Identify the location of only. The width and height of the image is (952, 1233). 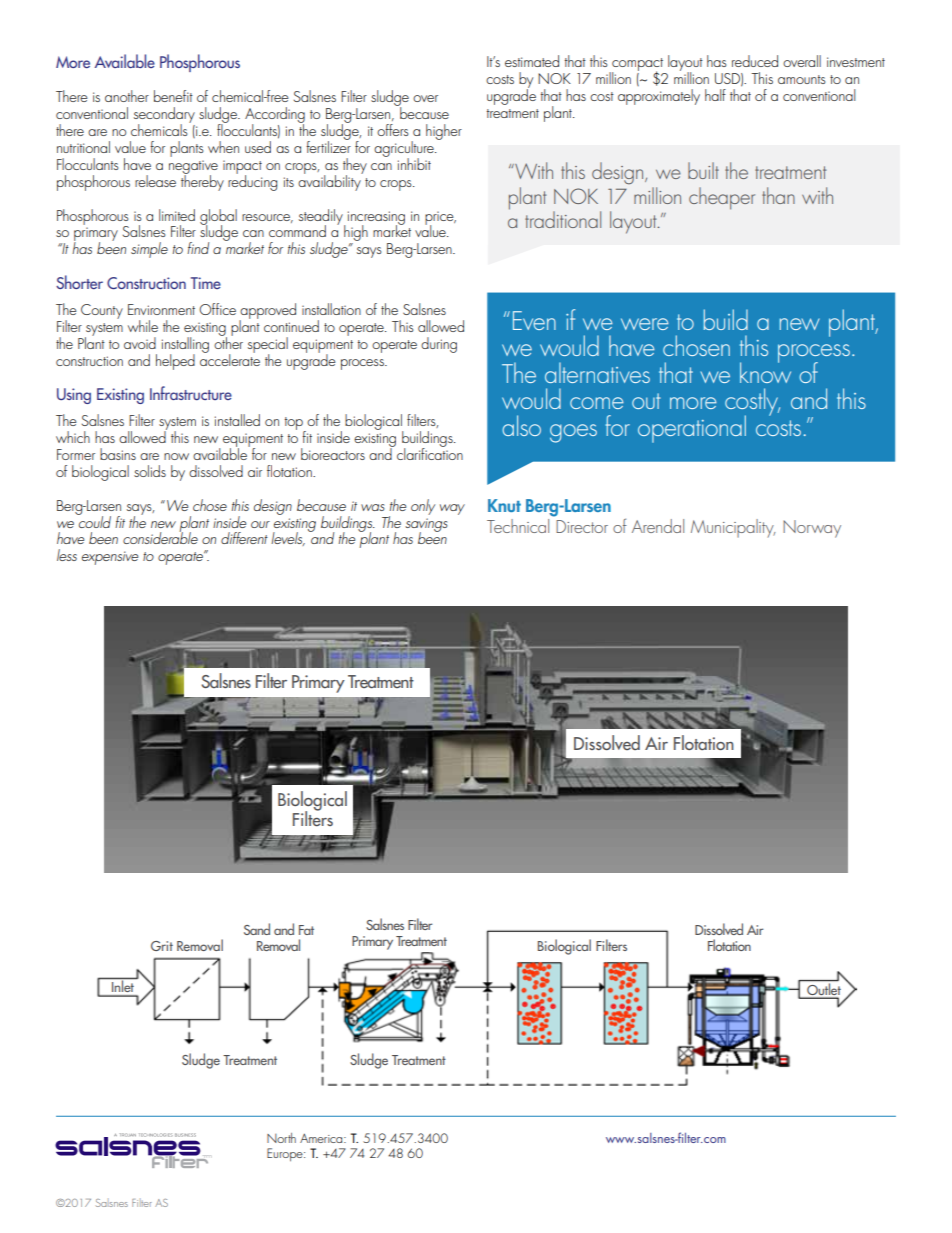
(423, 507).
